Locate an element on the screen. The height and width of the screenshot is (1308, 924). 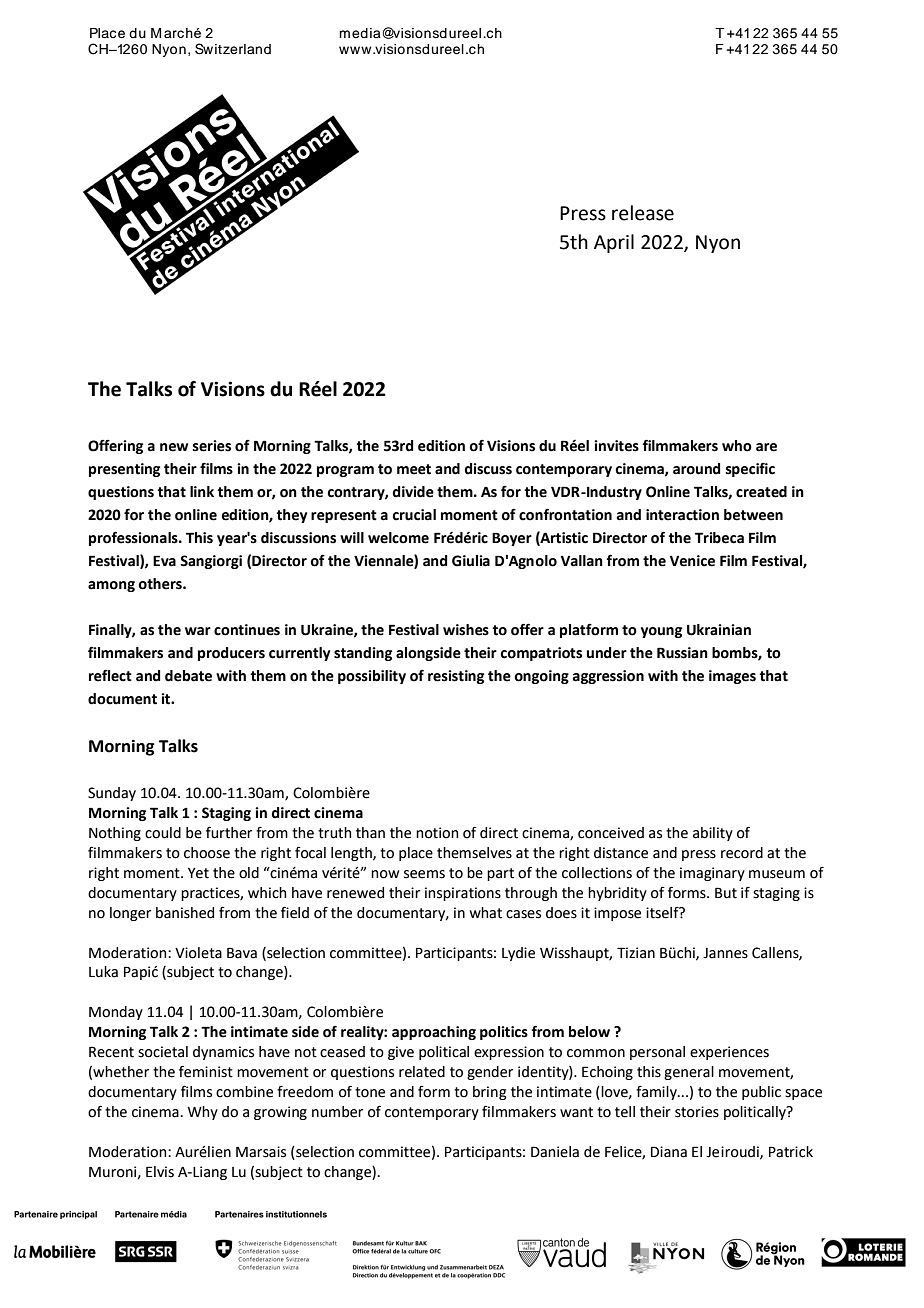
debate is located at coordinates (188, 676).
